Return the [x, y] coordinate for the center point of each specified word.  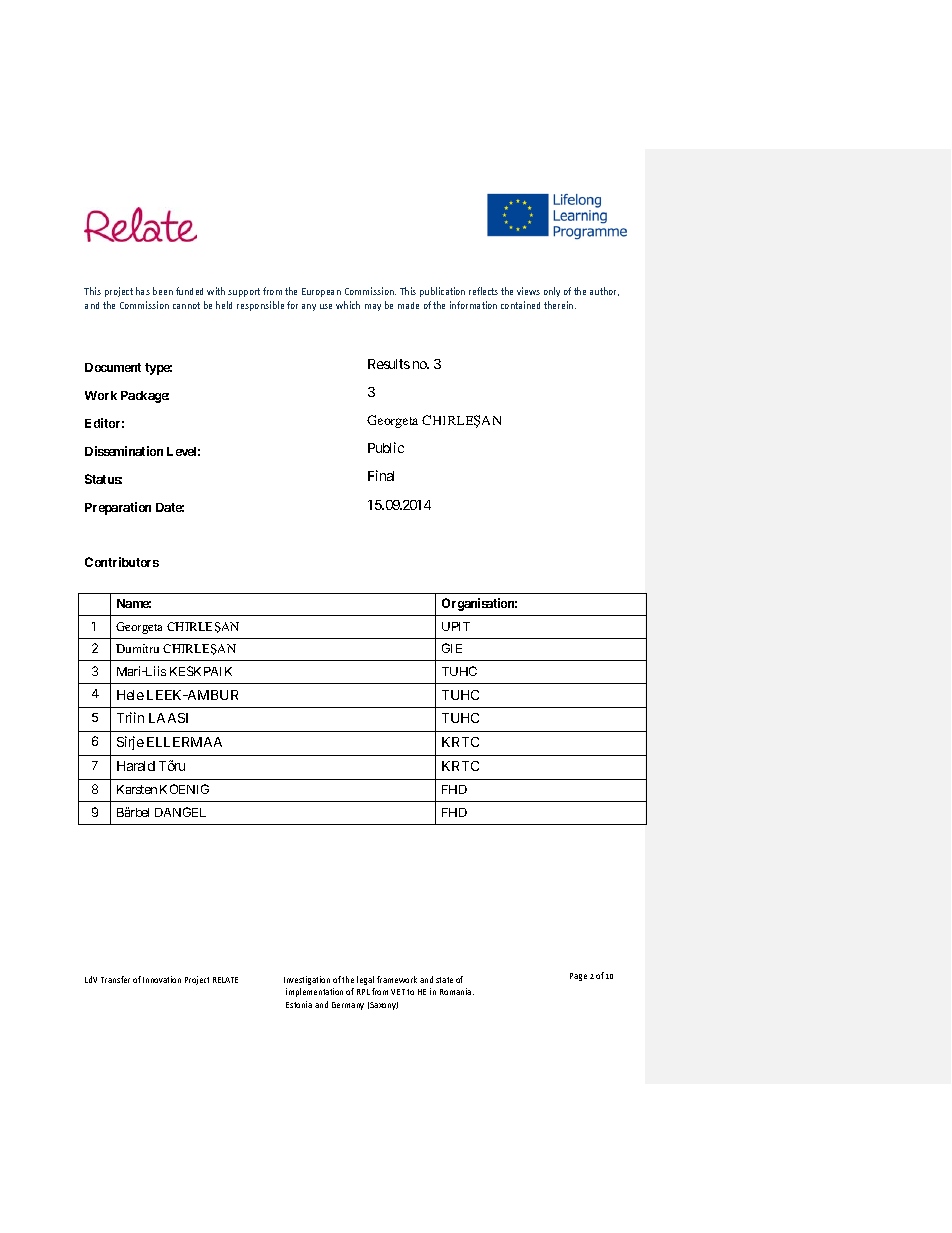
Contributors [122, 562]
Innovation [162, 979]
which [348, 305]
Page [578, 977]
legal [365, 980]
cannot [186, 305]
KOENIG [184, 789]
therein [560, 305]
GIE [452, 648]
